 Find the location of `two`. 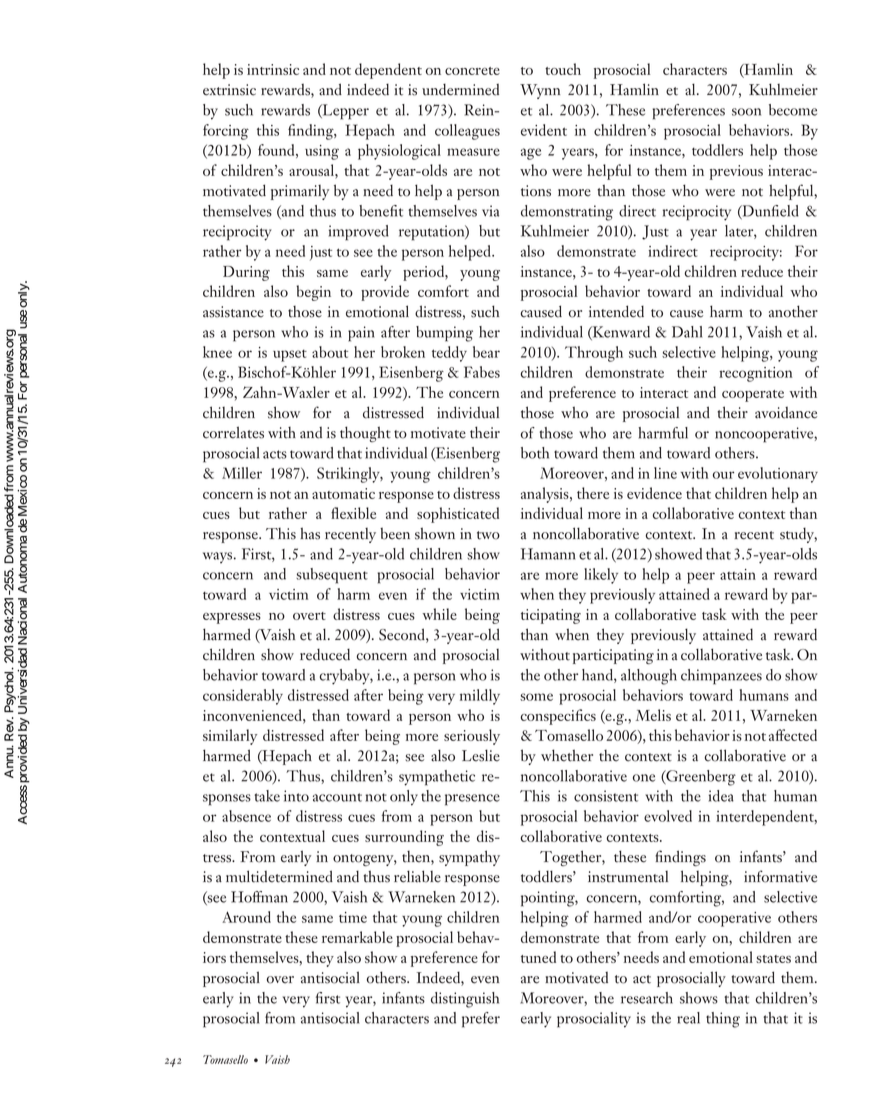

two is located at coordinates (488, 535).
